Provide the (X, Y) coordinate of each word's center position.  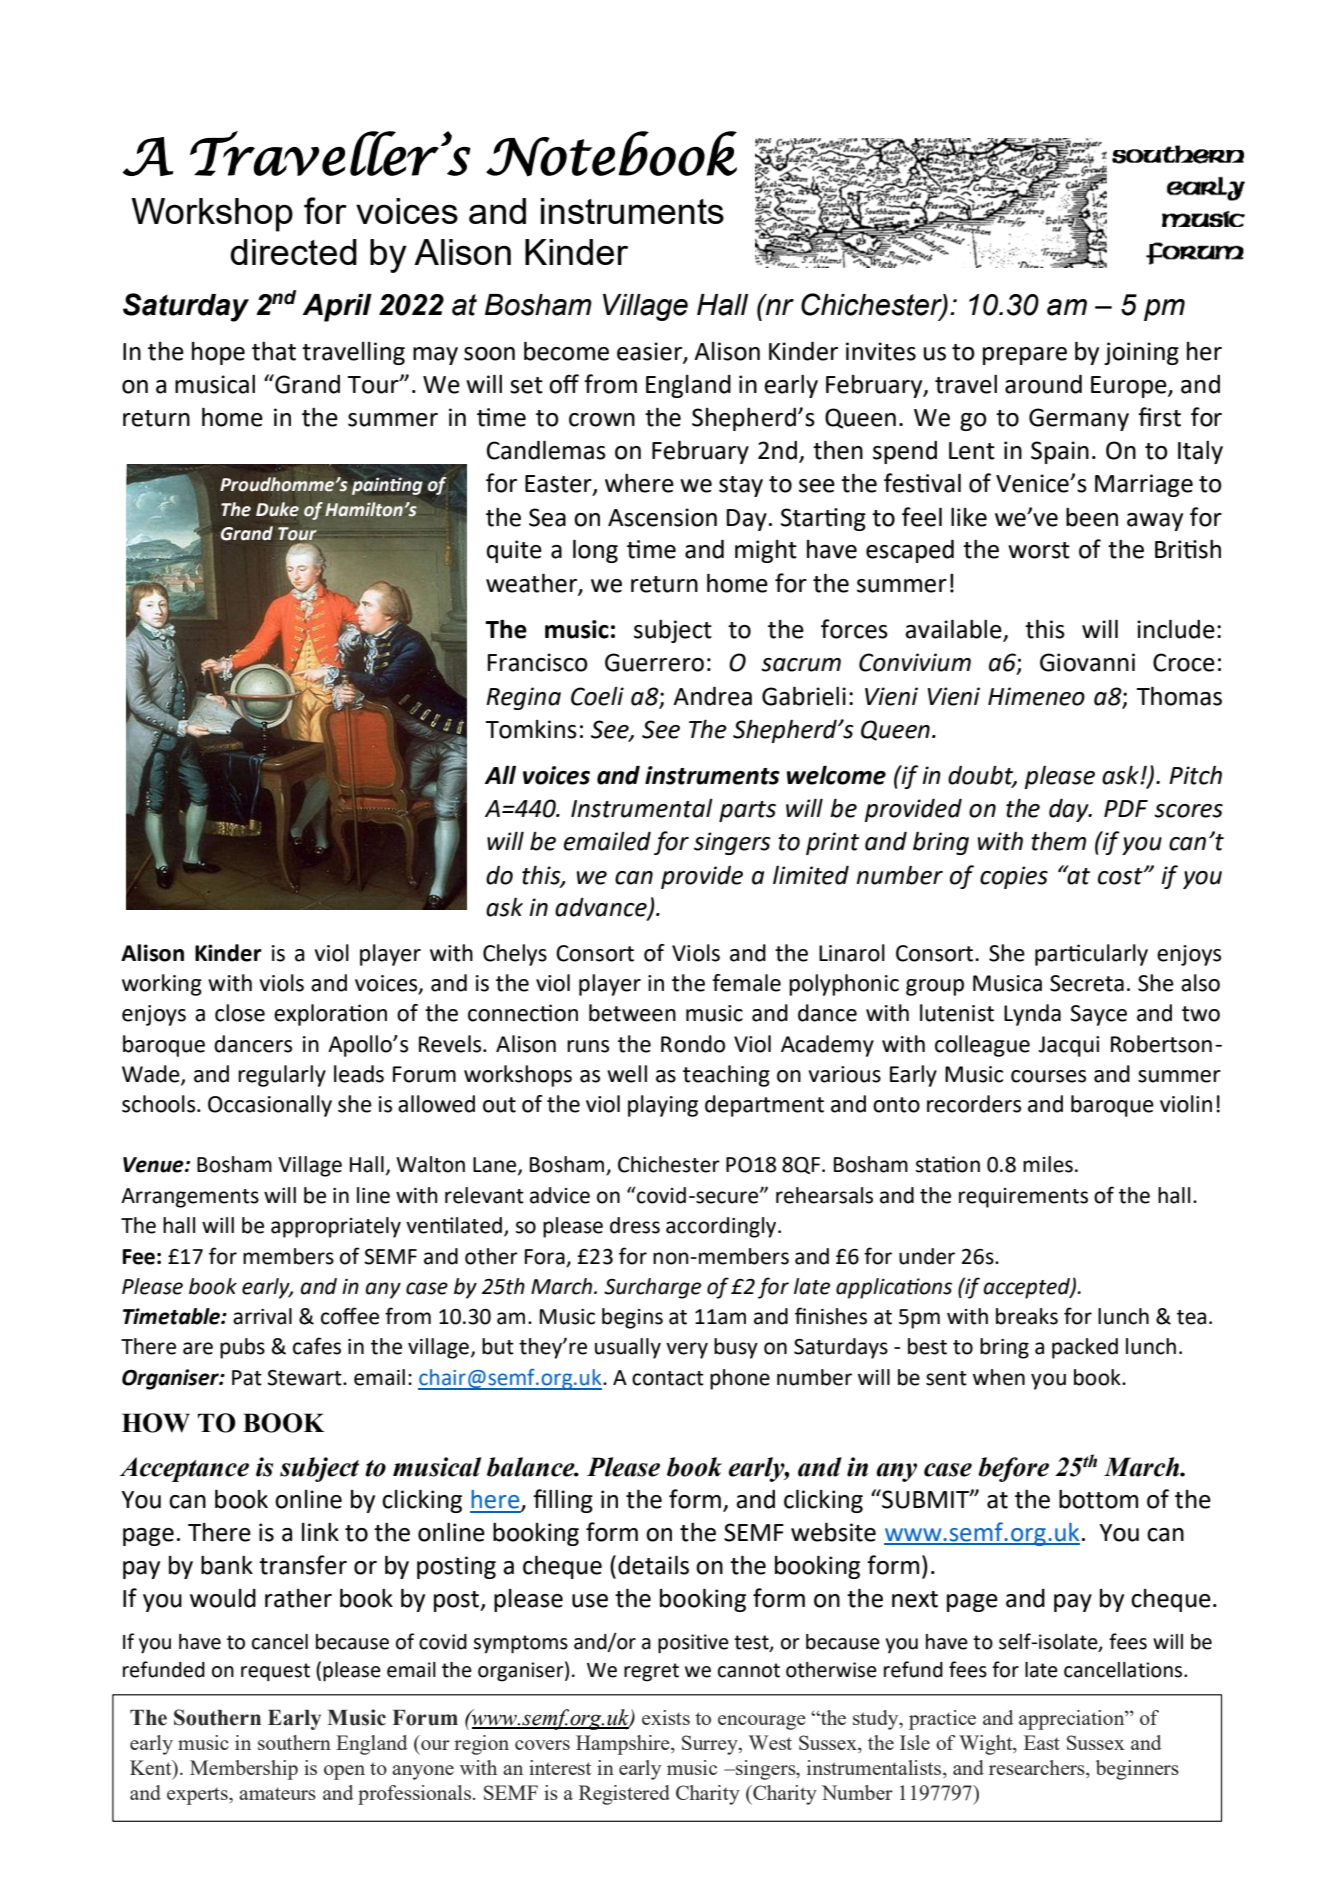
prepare (1025, 356)
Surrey (711, 1745)
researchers (1038, 1769)
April (337, 308)
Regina (523, 698)
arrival (262, 1316)
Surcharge (652, 1288)
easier (650, 352)
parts (747, 811)
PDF (1126, 808)
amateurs (277, 1793)
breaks (1027, 1316)
